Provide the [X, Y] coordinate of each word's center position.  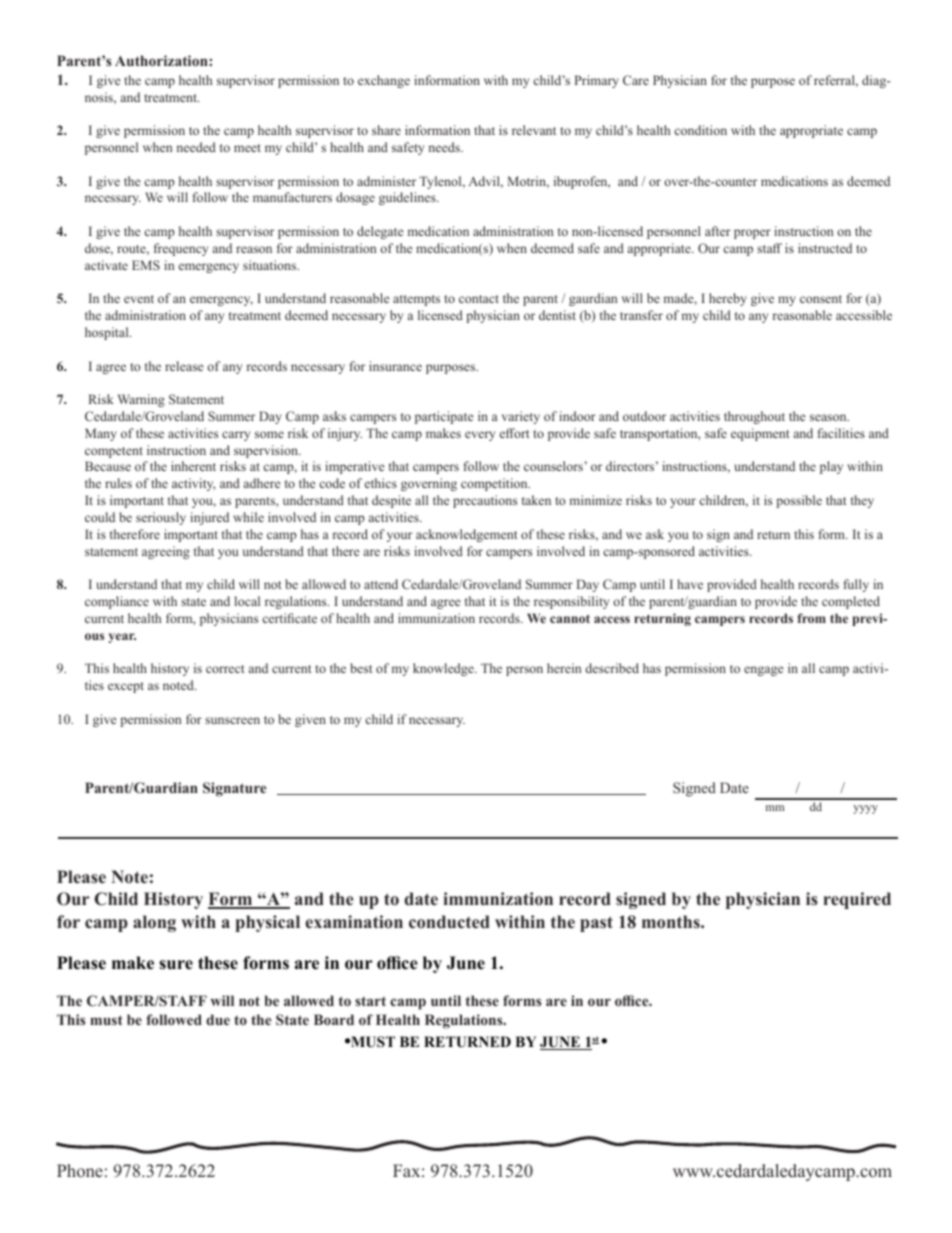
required [857, 900]
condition [701, 130]
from [812, 618]
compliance [117, 602]
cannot [570, 618]
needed [196, 147]
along [154, 923]
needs [445, 147]
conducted [449, 922]
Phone [80, 1171]
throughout [754, 417]
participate [444, 417]
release [184, 366]
